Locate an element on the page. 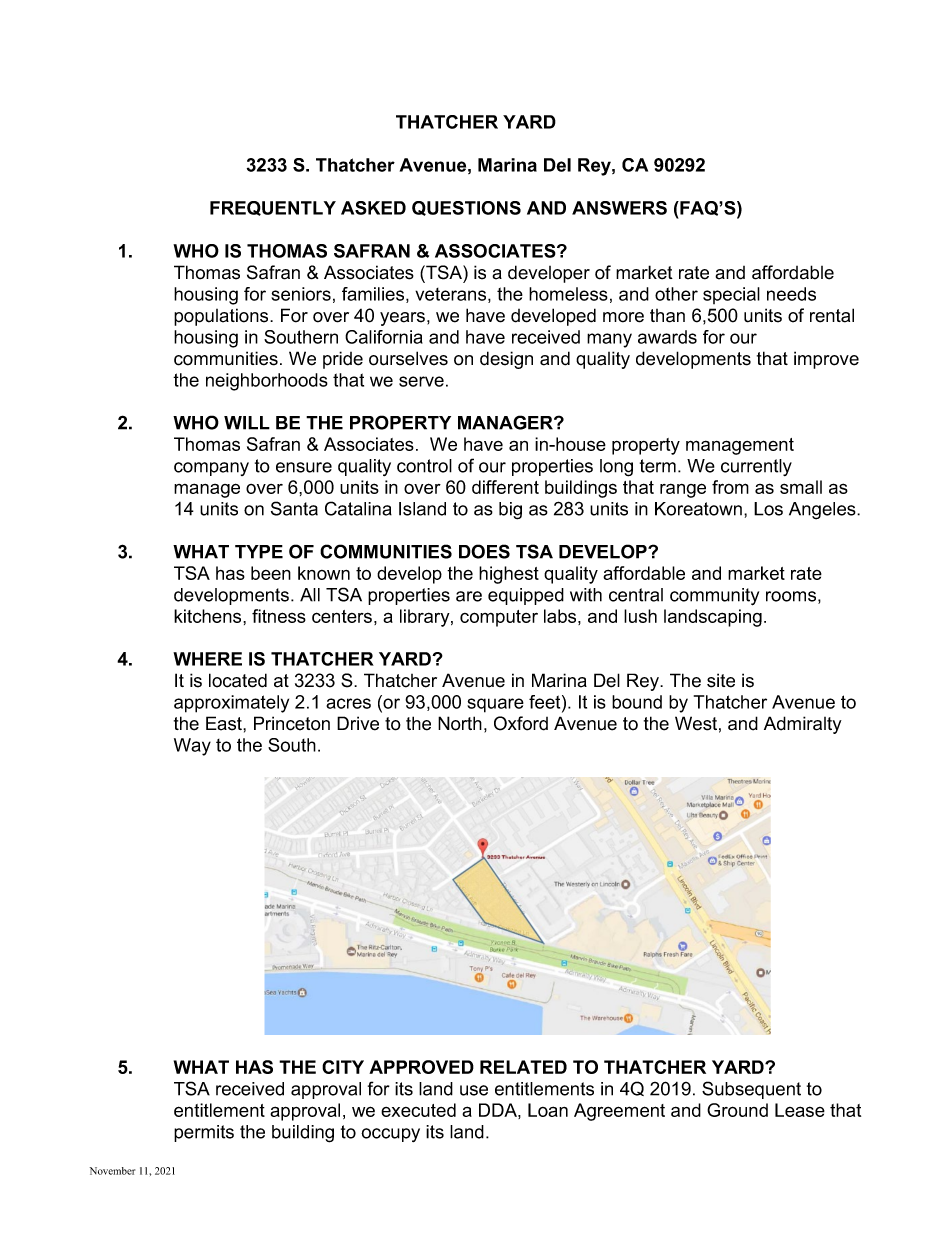 The image size is (952, 1233). CITY is located at coordinates (343, 1067).
